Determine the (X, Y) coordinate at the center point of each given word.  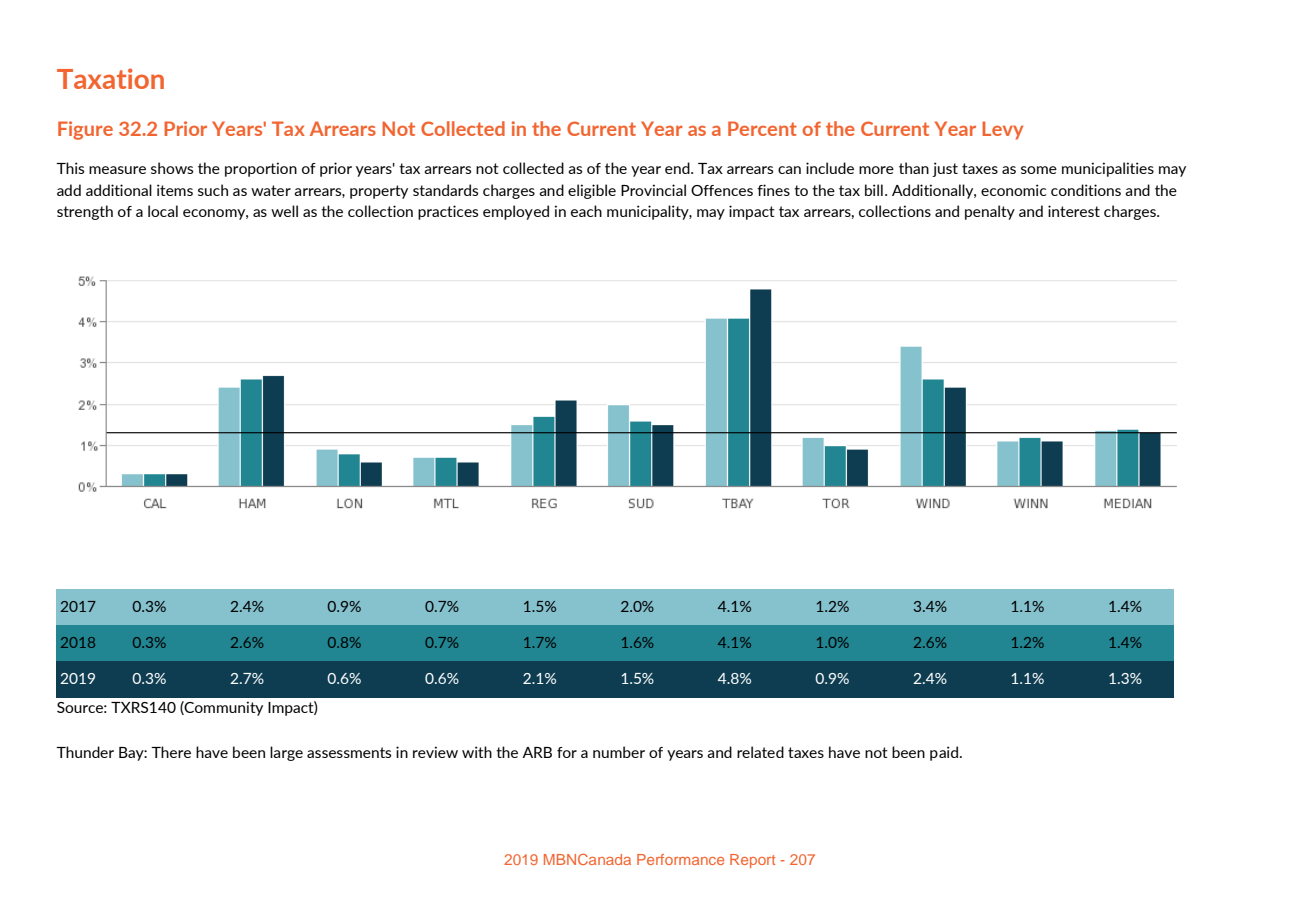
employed (516, 212)
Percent (762, 128)
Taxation (110, 78)
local (163, 211)
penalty (990, 212)
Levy (1002, 130)
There (171, 752)
